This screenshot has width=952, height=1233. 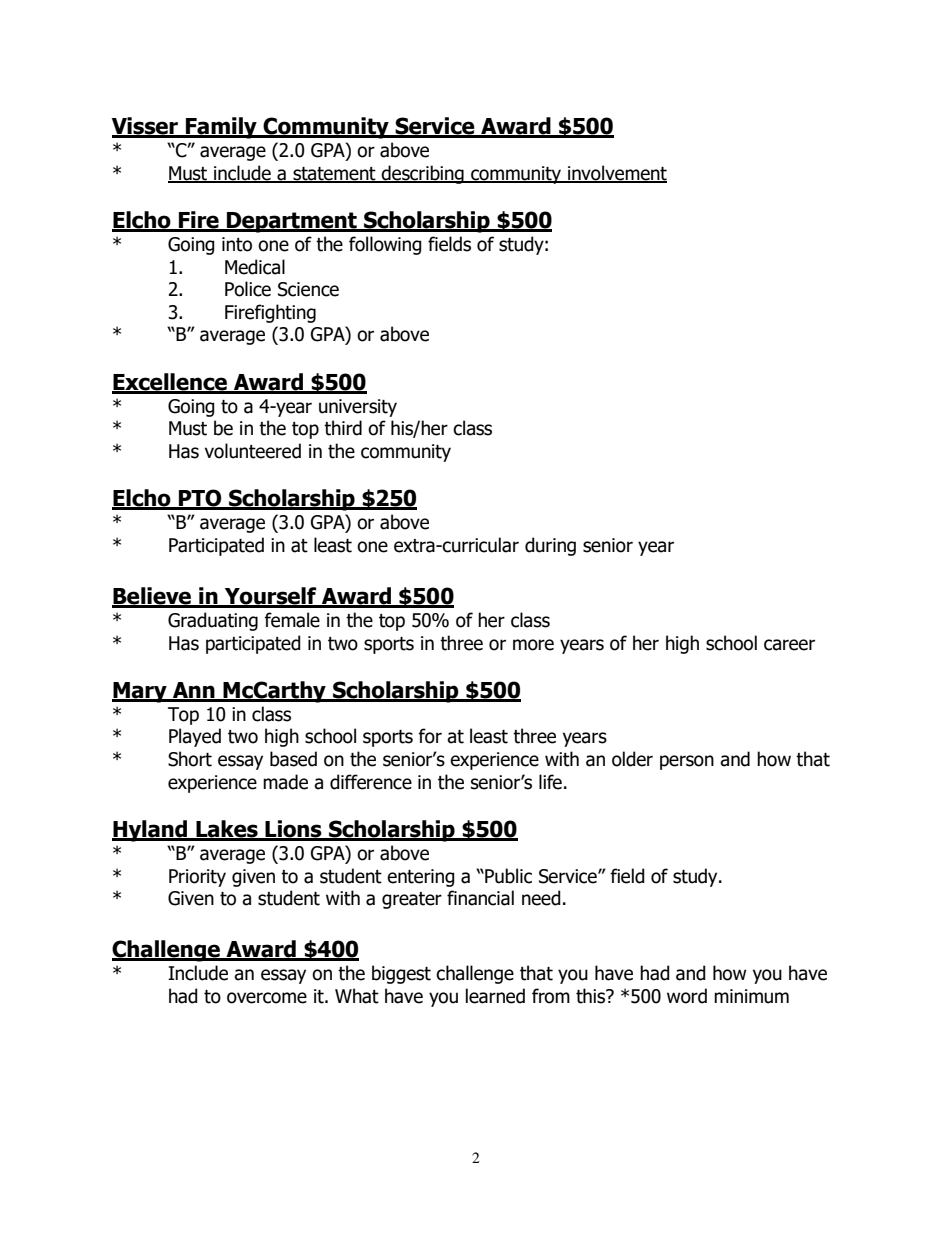 What do you see at coordinates (550, 546) in the screenshot?
I see `during` at bounding box center [550, 546].
